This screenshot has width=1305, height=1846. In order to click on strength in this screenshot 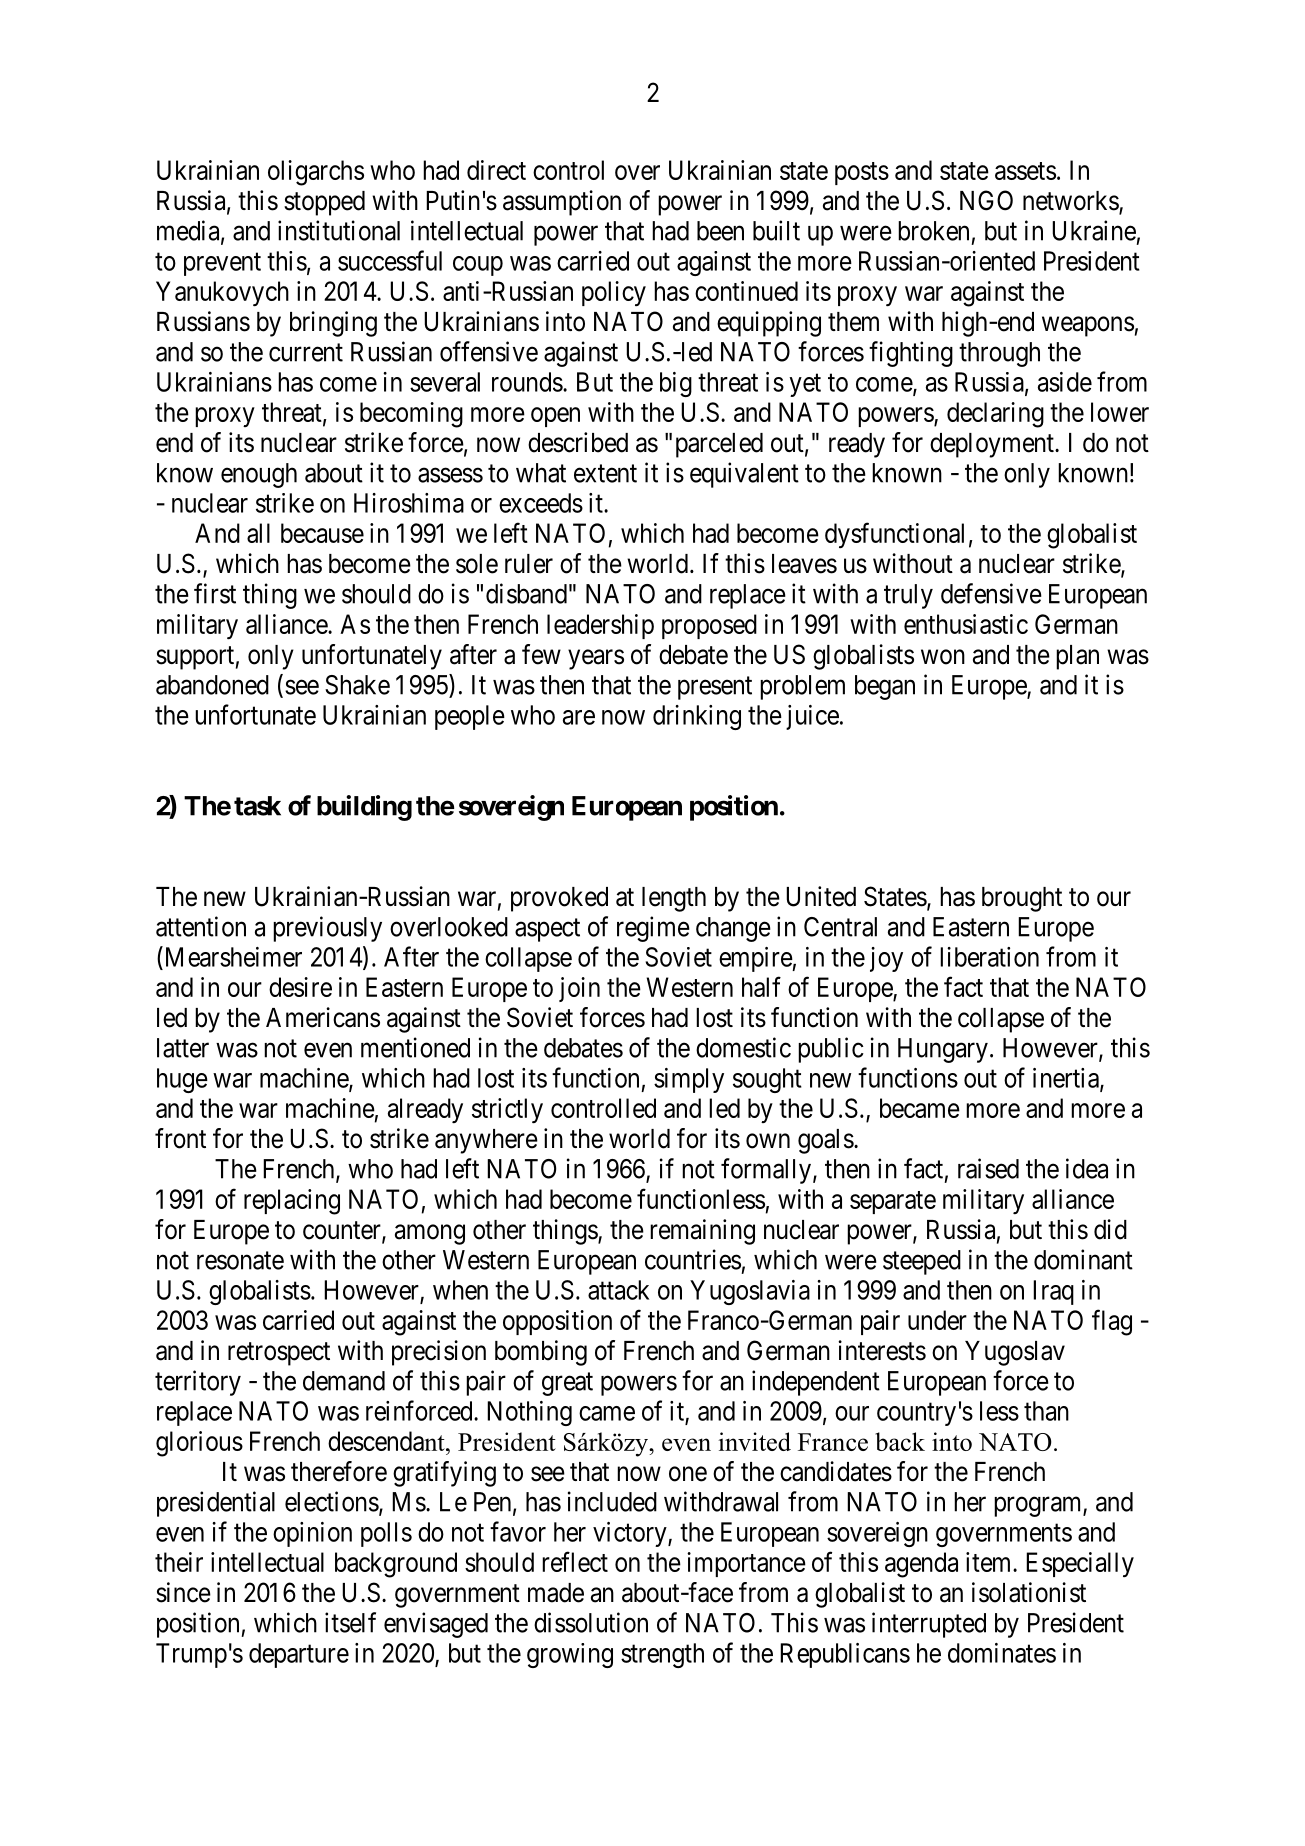, I will do `click(662, 1655)`.
